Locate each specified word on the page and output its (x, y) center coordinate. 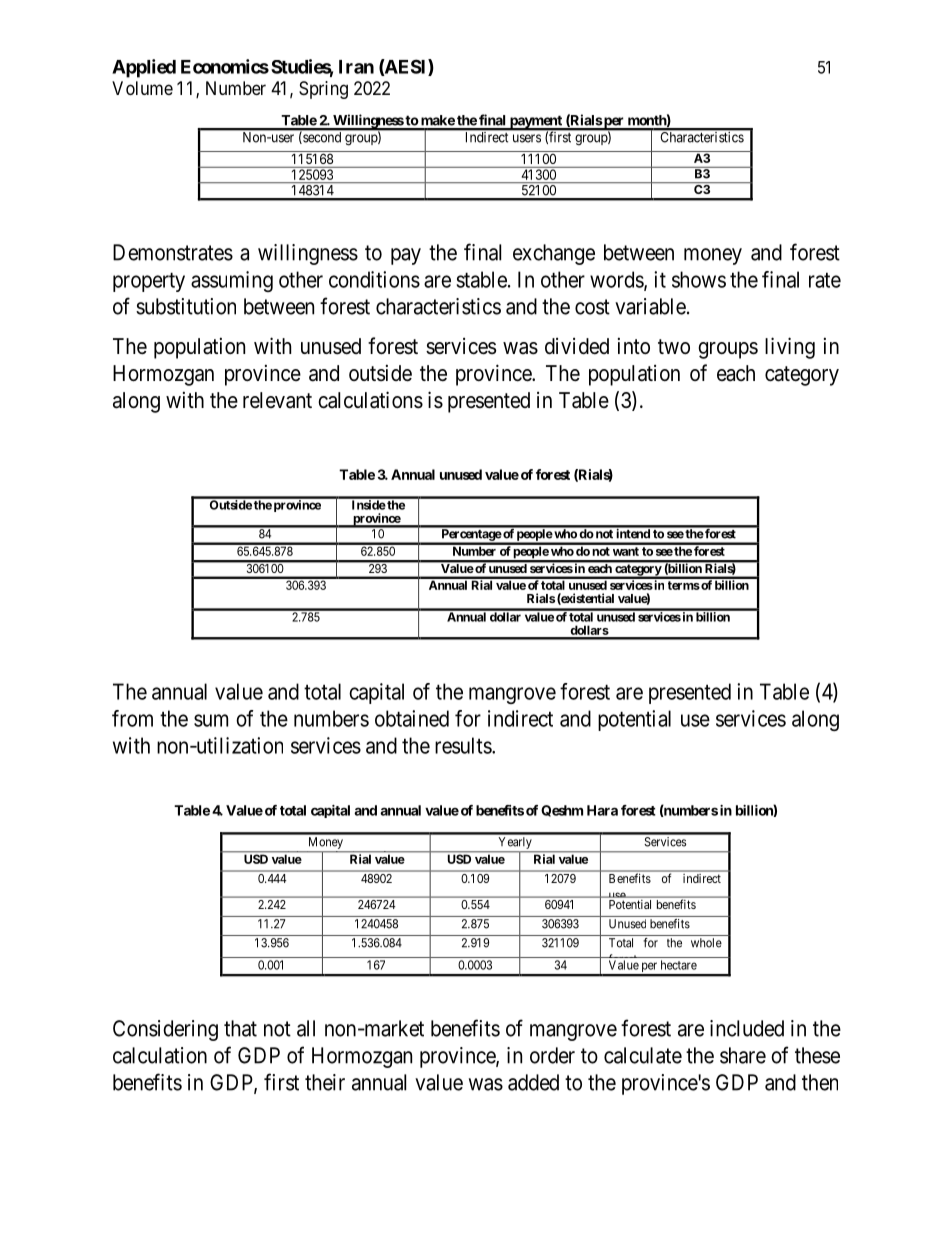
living (790, 348)
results (464, 745)
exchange (554, 254)
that (240, 1028)
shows (699, 279)
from (132, 718)
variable (650, 306)
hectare (679, 965)
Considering (165, 1030)
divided (577, 346)
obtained (412, 718)
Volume (142, 88)
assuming (232, 281)
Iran (356, 67)
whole (706, 943)
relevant (277, 400)
